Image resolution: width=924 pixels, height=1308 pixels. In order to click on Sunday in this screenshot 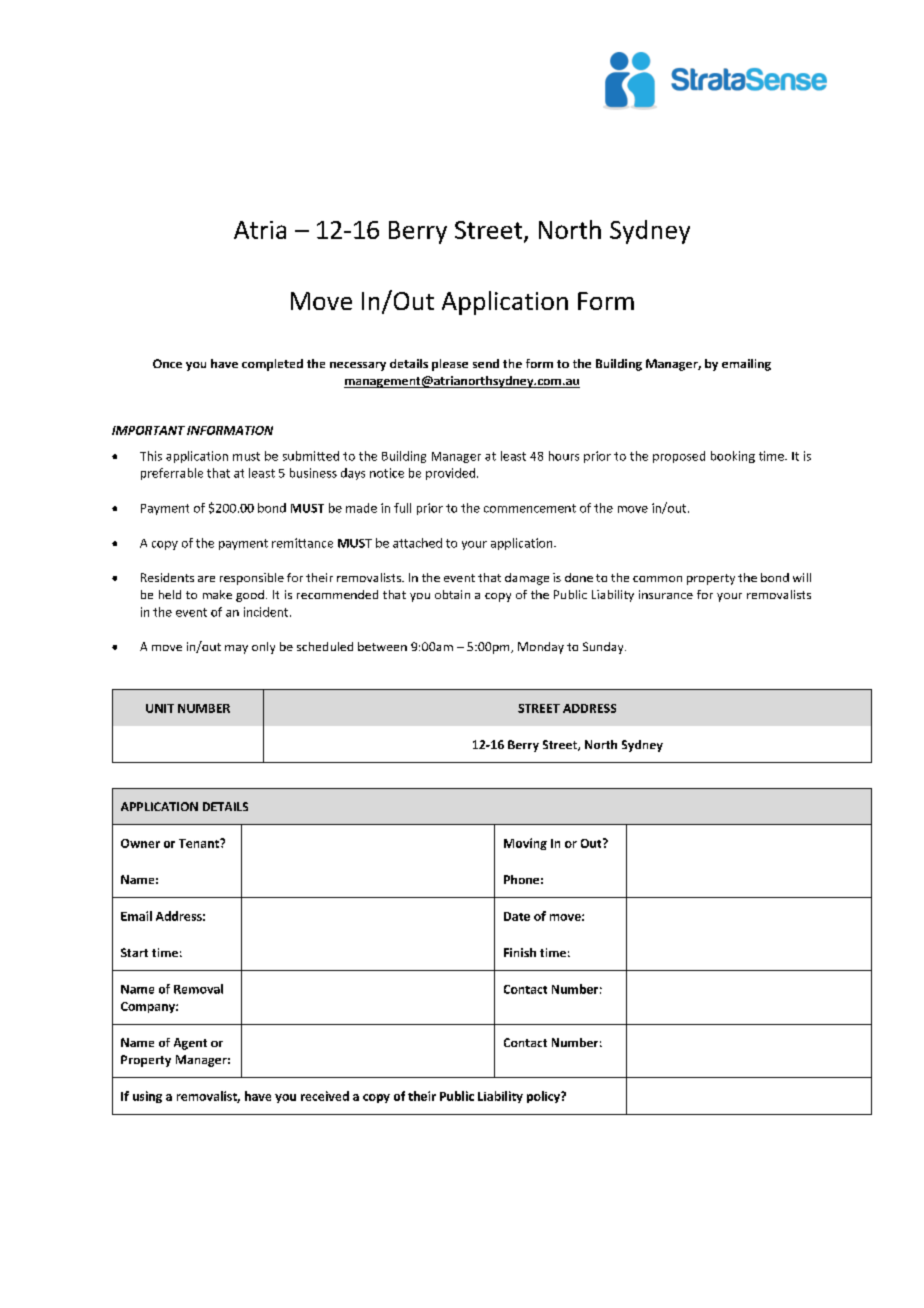, I will do `click(604, 648)`.
